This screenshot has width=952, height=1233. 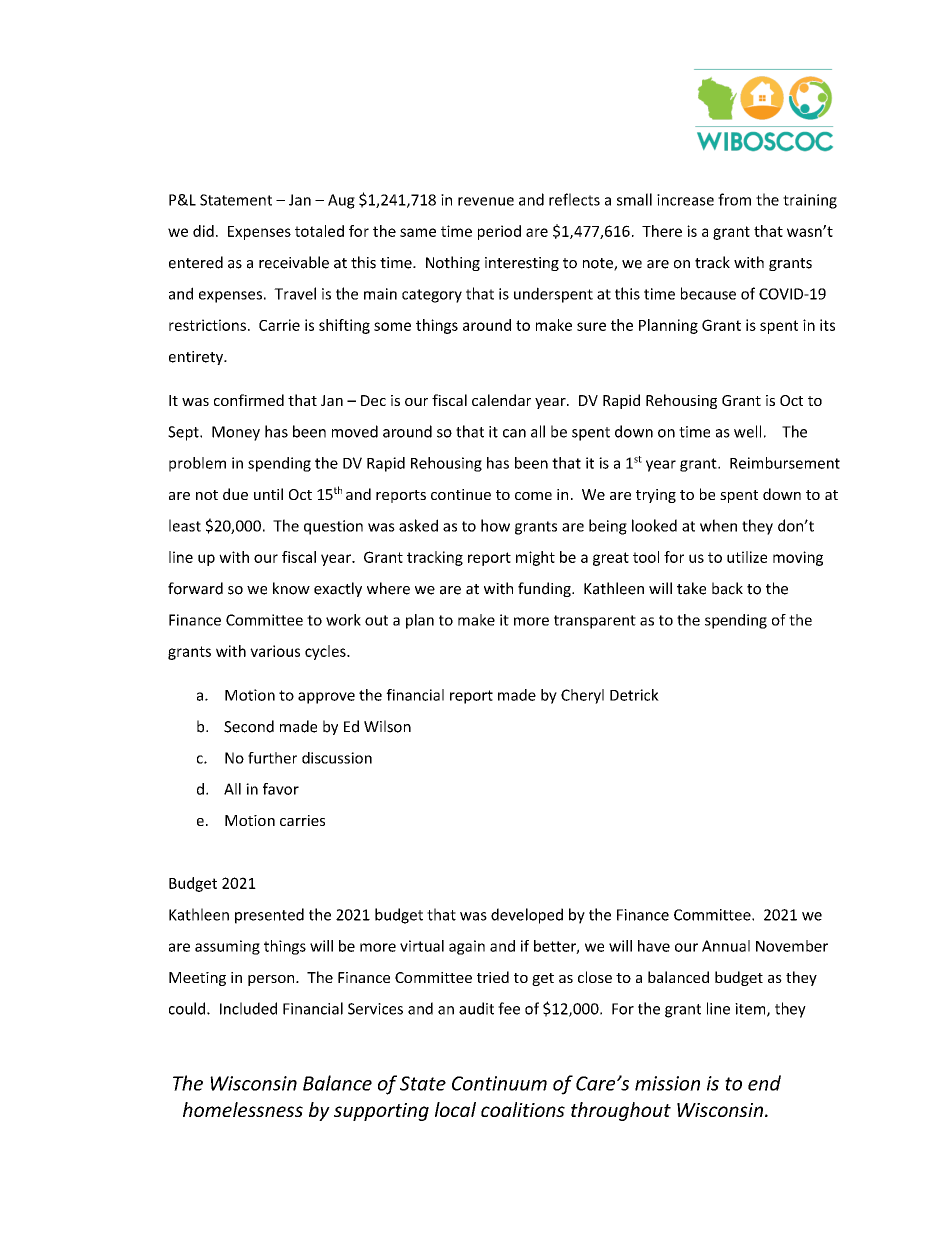 What do you see at coordinates (582, 696) in the screenshot?
I see `Cheryl` at bounding box center [582, 696].
